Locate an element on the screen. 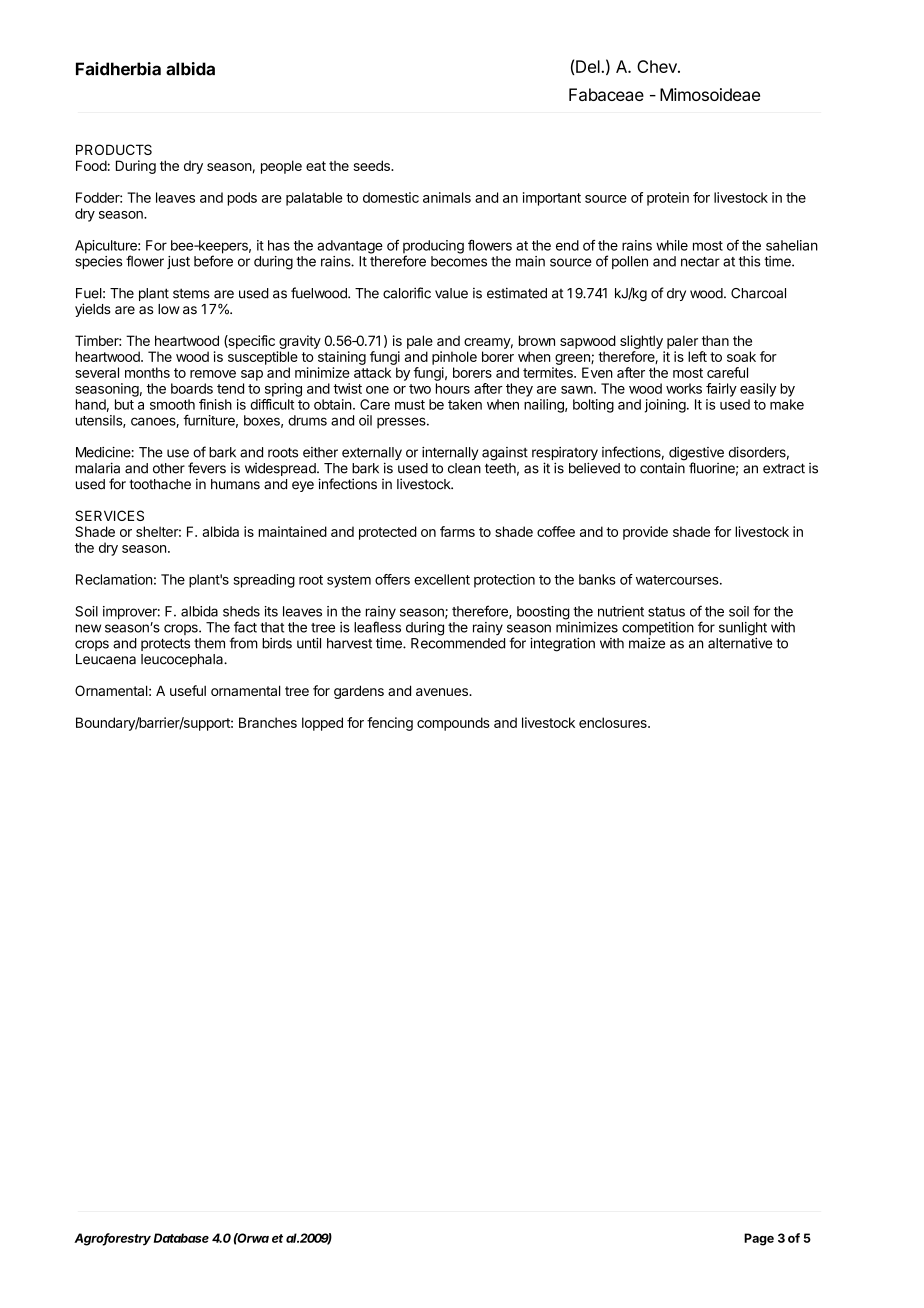 The image size is (924, 1308). hours is located at coordinates (453, 388).
